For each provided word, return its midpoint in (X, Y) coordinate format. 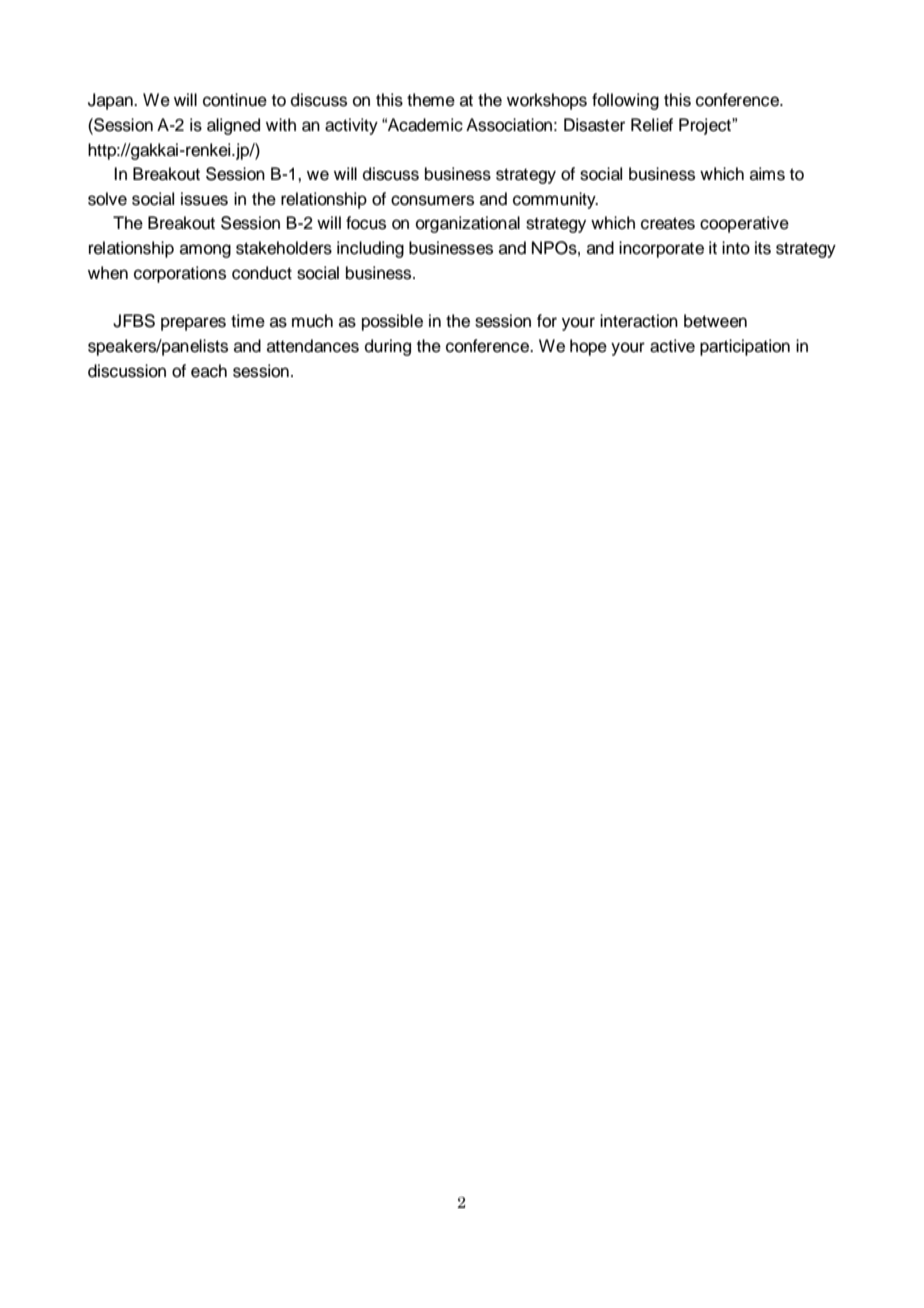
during (388, 347)
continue (235, 100)
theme (431, 100)
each (209, 371)
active (672, 346)
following (625, 101)
